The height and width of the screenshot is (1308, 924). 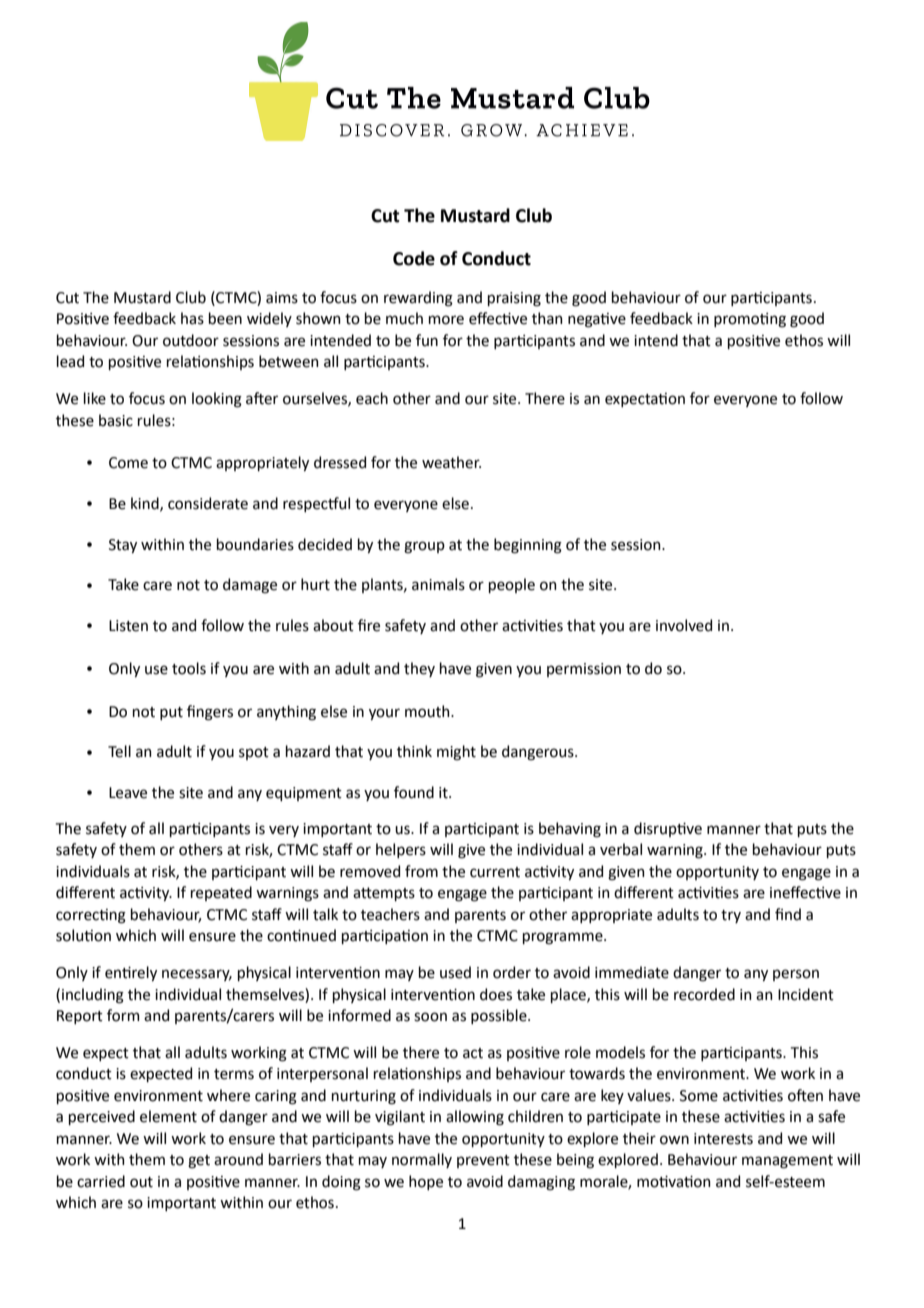 What do you see at coordinates (119, 751) in the screenshot?
I see `Tell` at bounding box center [119, 751].
